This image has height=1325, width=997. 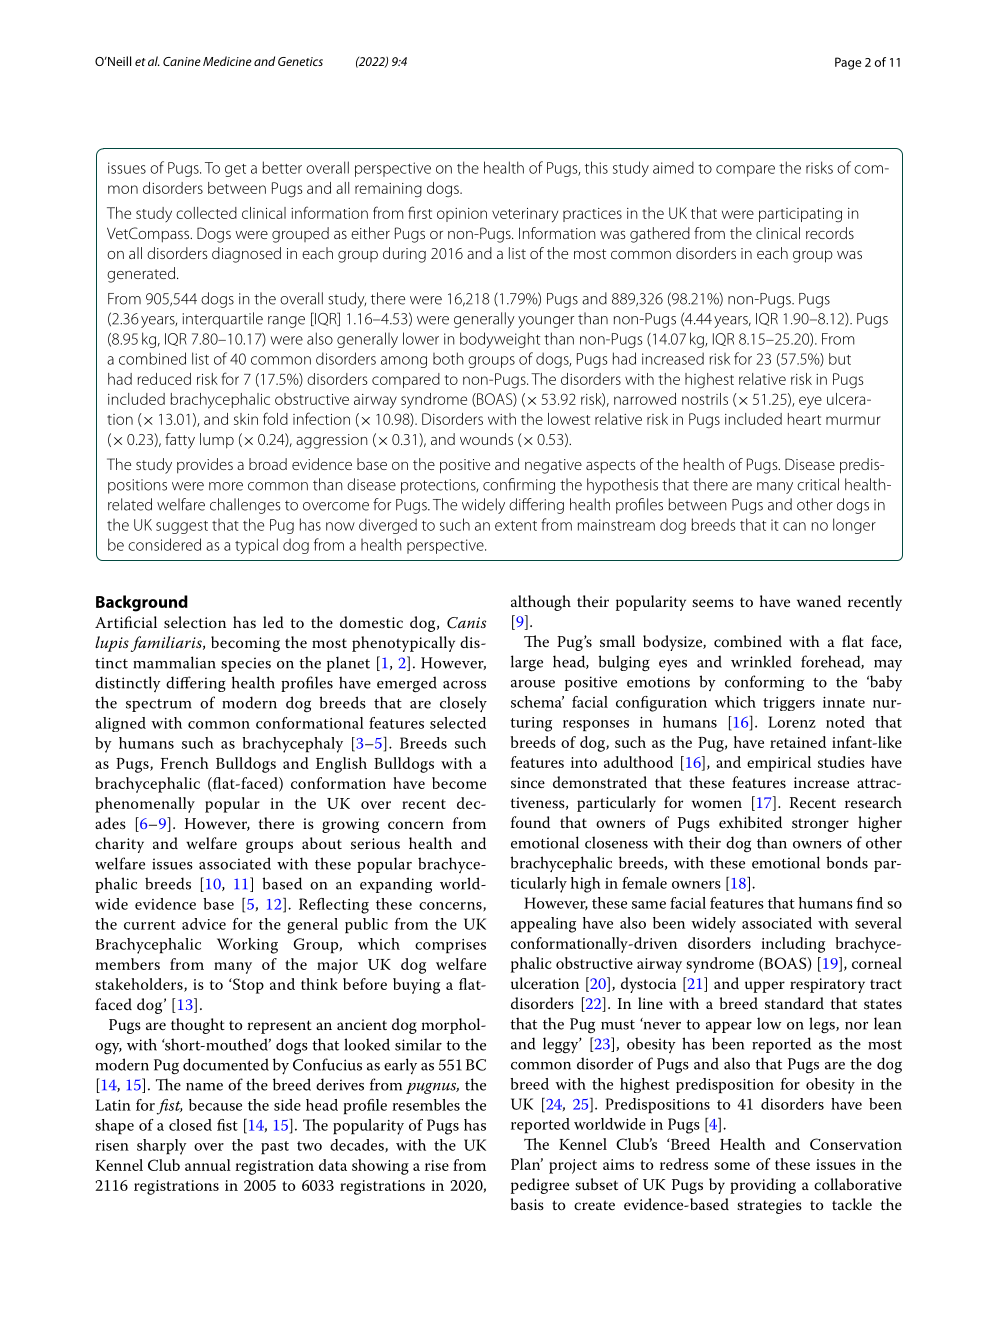 What do you see at coordinates (848, 63) in the image?
I see `Page` at bounding box center [848, 63].
